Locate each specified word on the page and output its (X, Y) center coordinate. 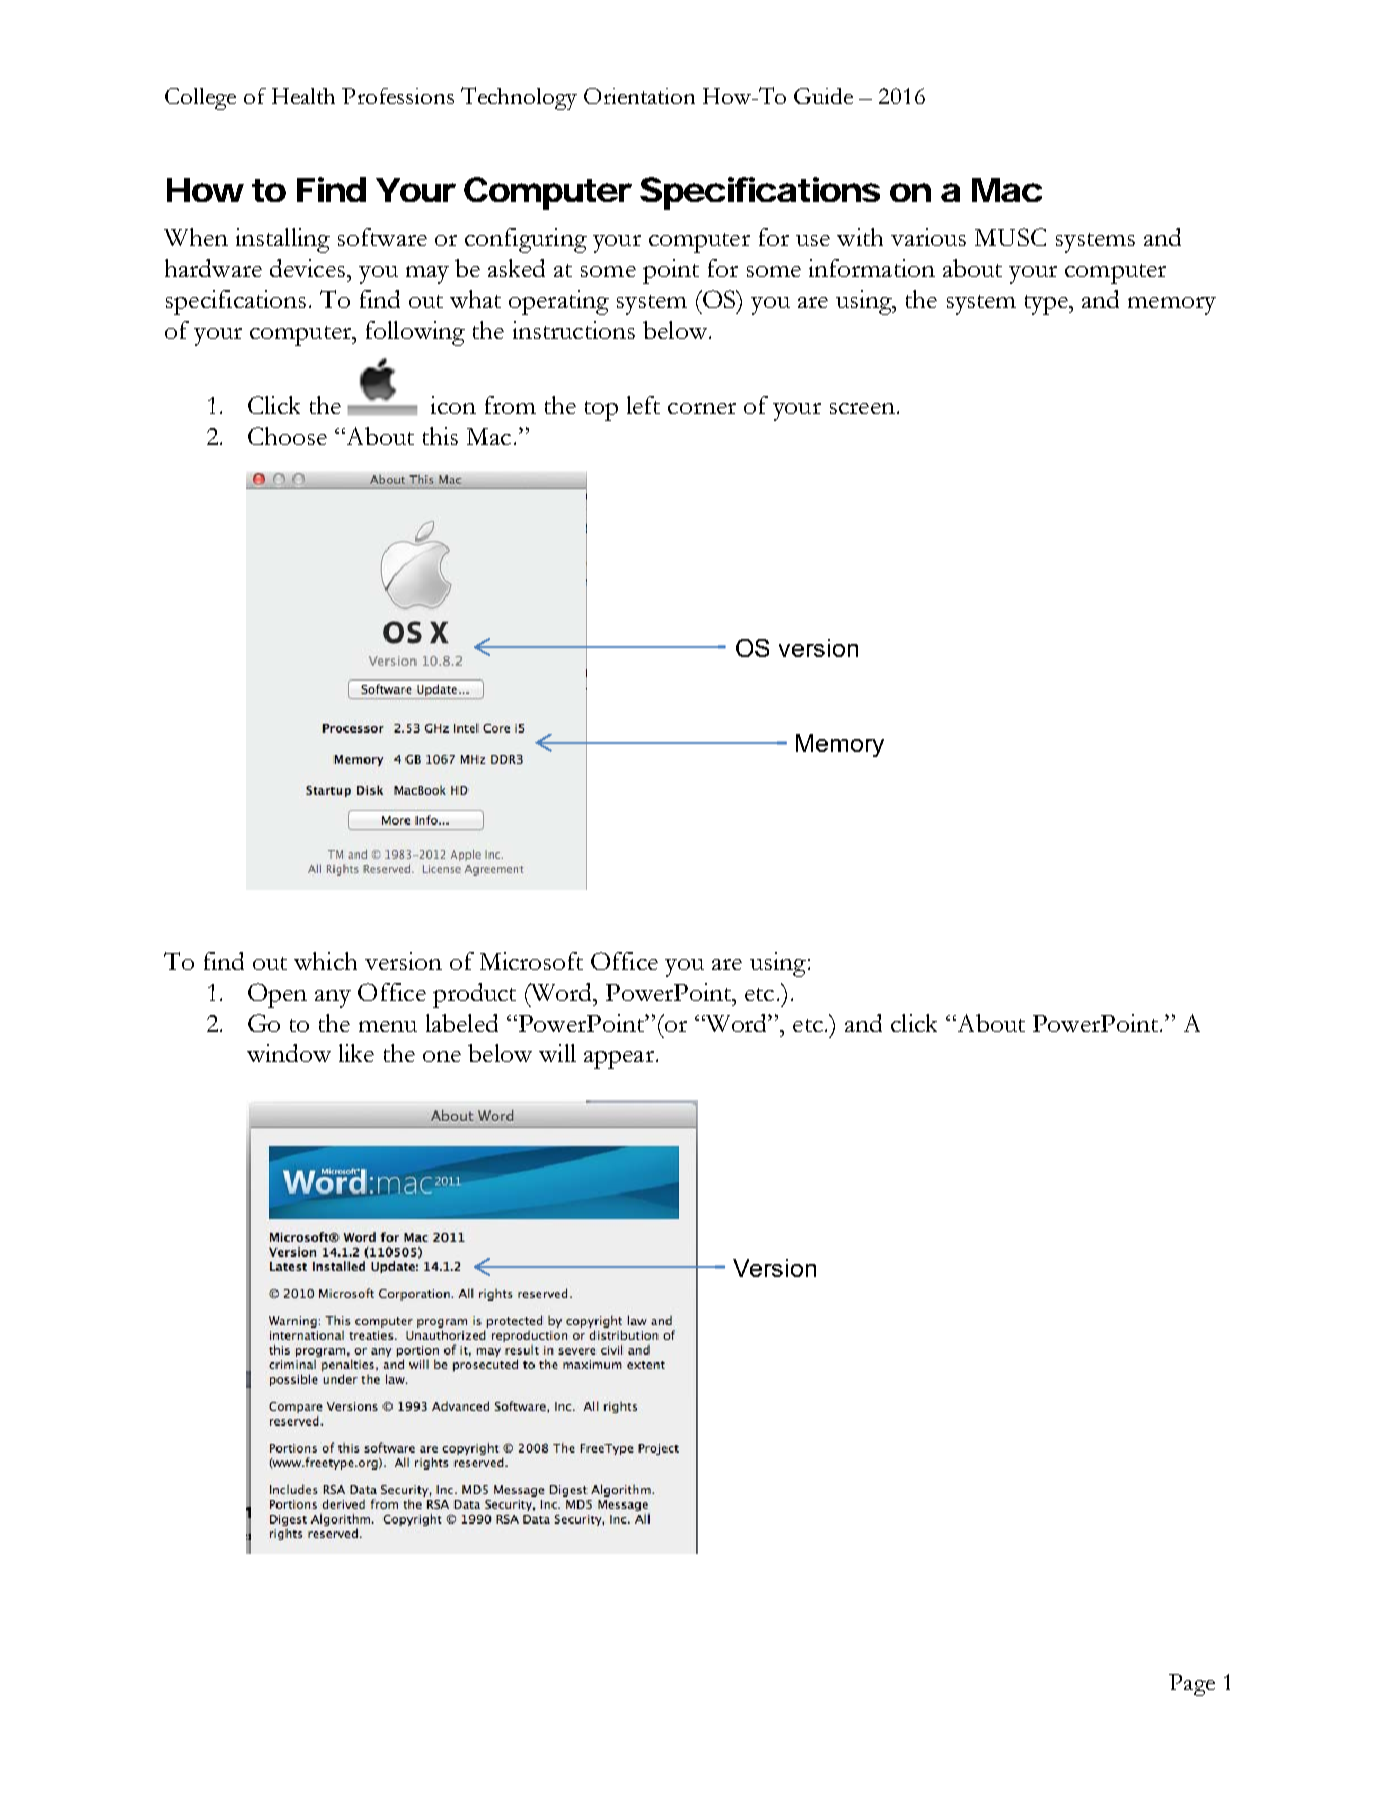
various (928, 237)
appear (619, 1060)
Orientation (639, 96)
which (325, 961)
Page (1192, 1685)
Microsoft (531, 961)
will (557, 1053)
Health (303, 96)
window (289, 1053)
